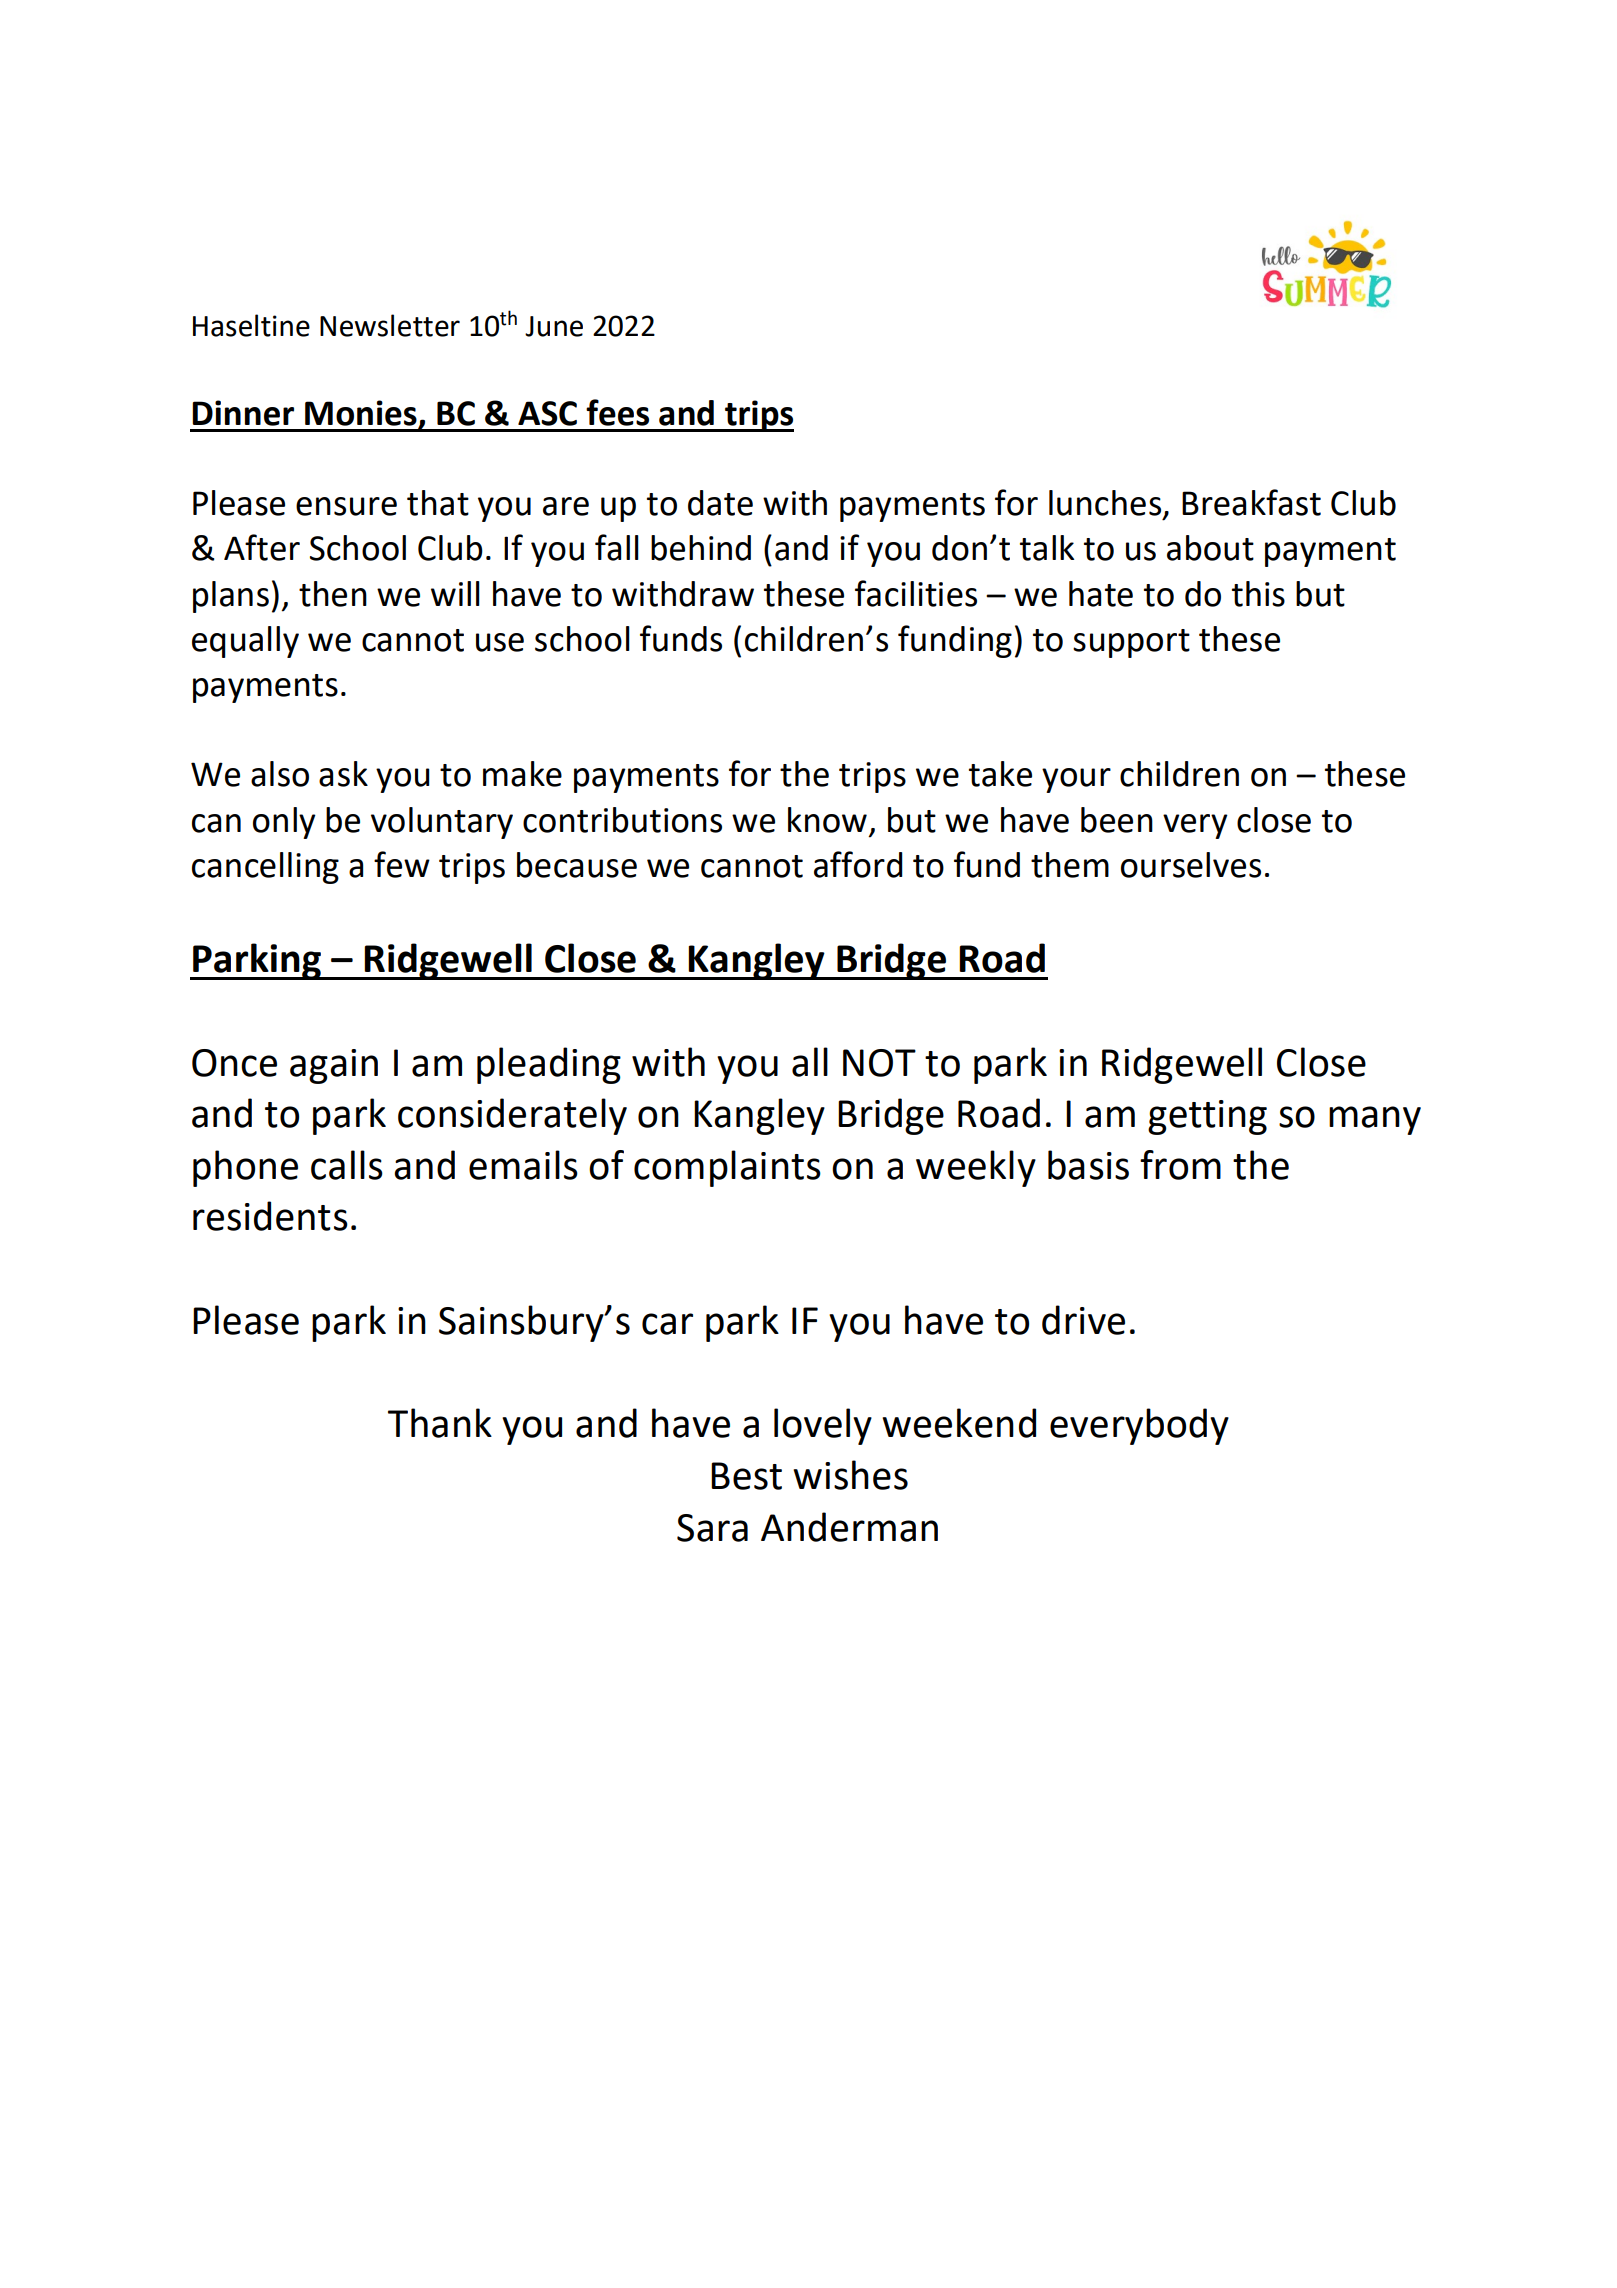 Image resolution: width=1617 pixels, height=2288 pixels. Describe the element at coordinates (1207, 1117) in the screenshot. I see `getting` at that location.
